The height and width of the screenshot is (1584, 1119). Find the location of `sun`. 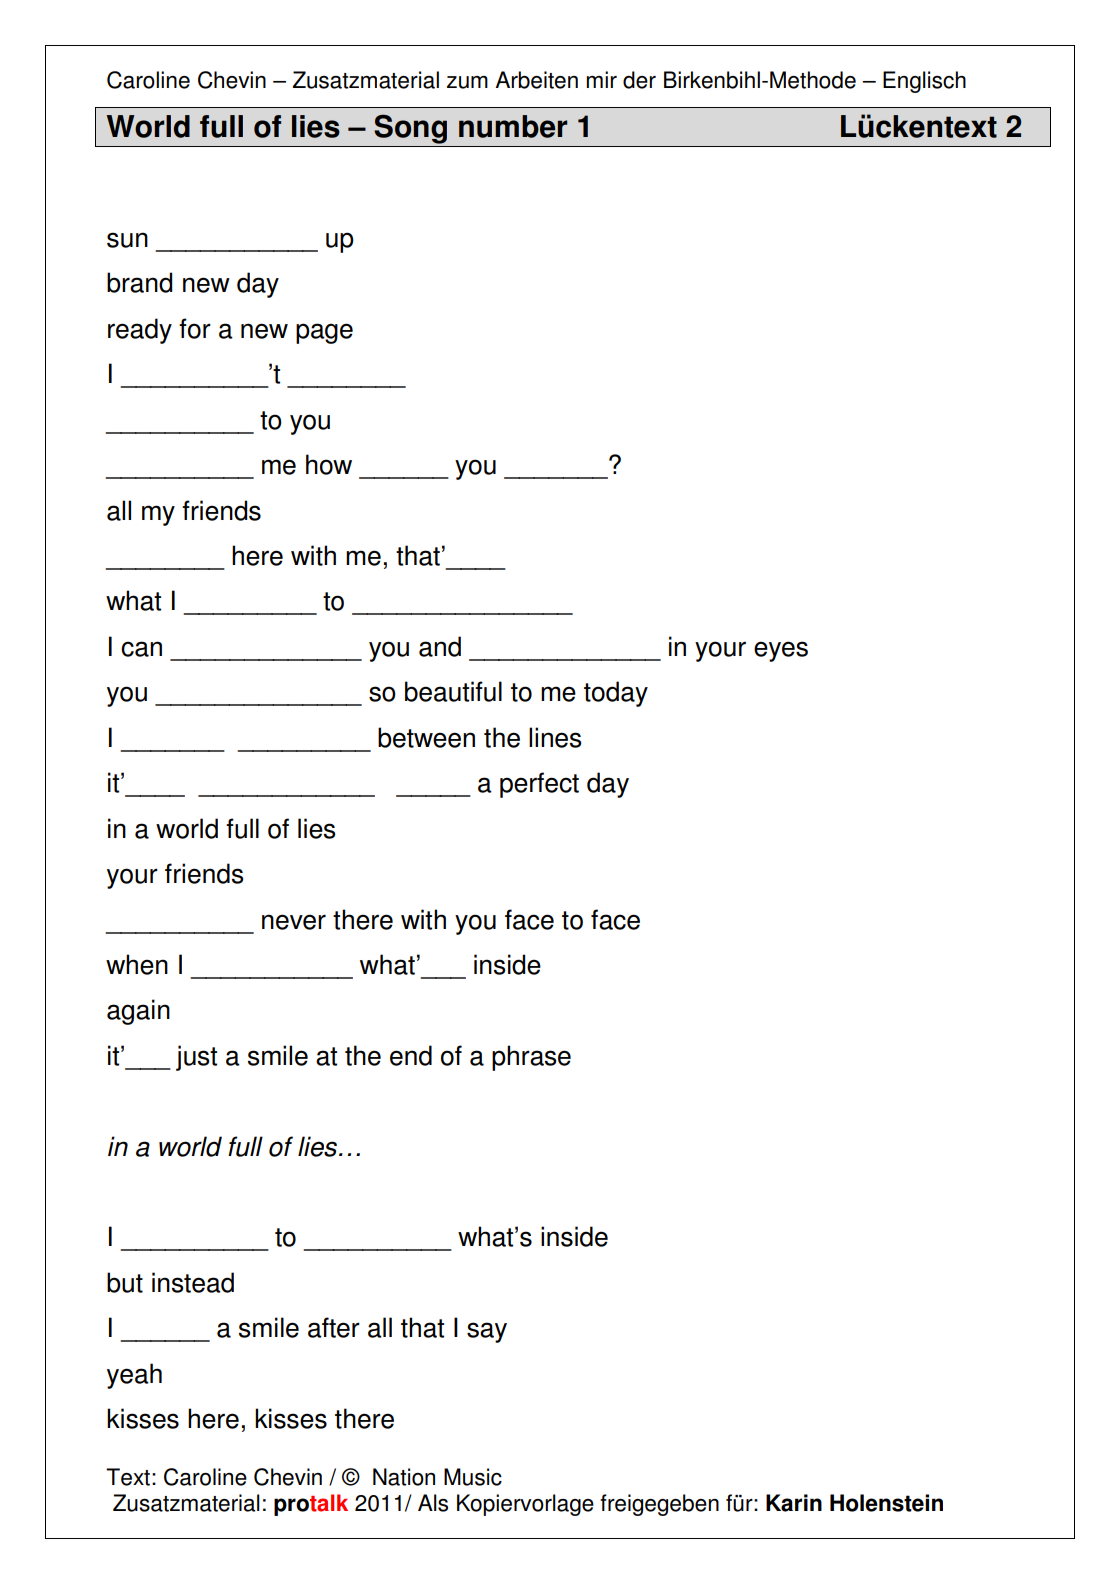

sun is located at coordinates (127, 240).
